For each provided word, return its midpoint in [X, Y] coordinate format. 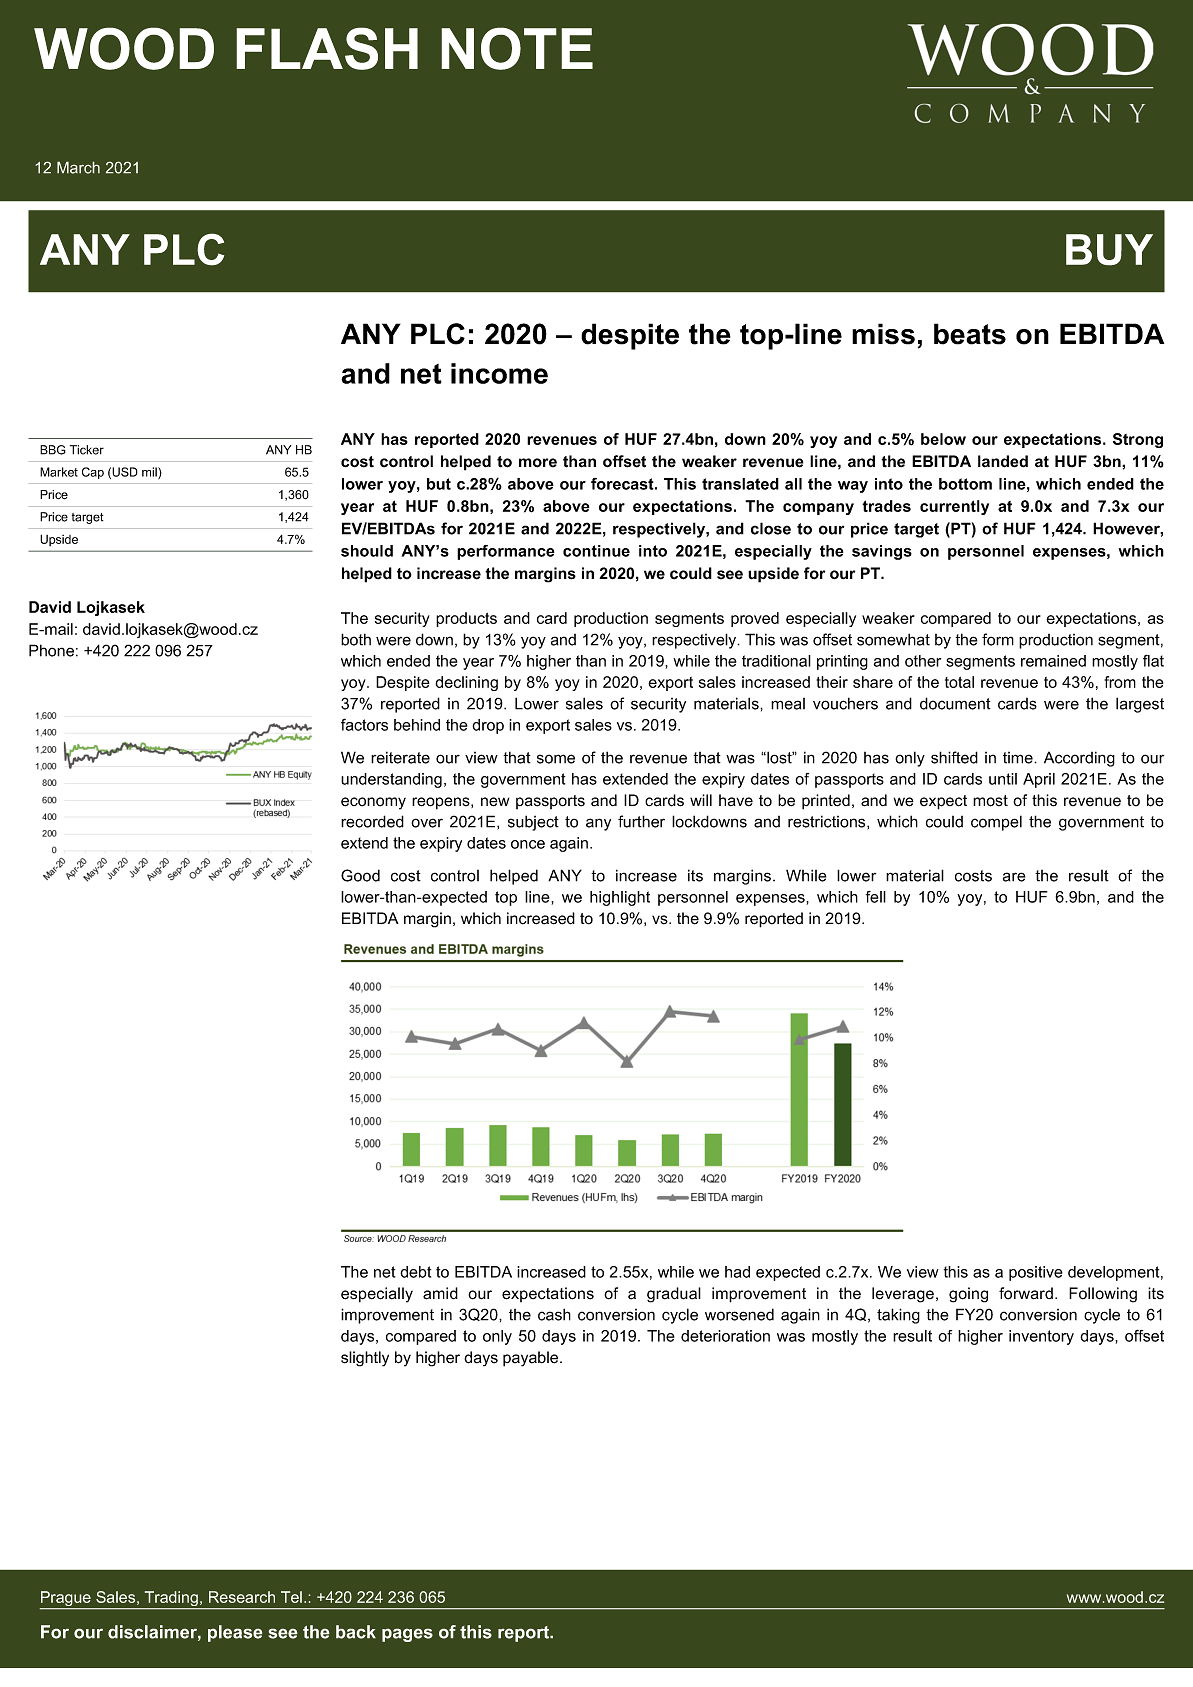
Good [360, 875]
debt [415, 1272]
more [538, 463]
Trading [171, 1600]
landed [1003, 461]
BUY [1109, 250]
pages [407, 1635]
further [641, 821]
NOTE [517, 48]
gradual [674, 1295]
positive [1036, 1273]
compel [996, 823]
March [78, 167]
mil [150, 473]
